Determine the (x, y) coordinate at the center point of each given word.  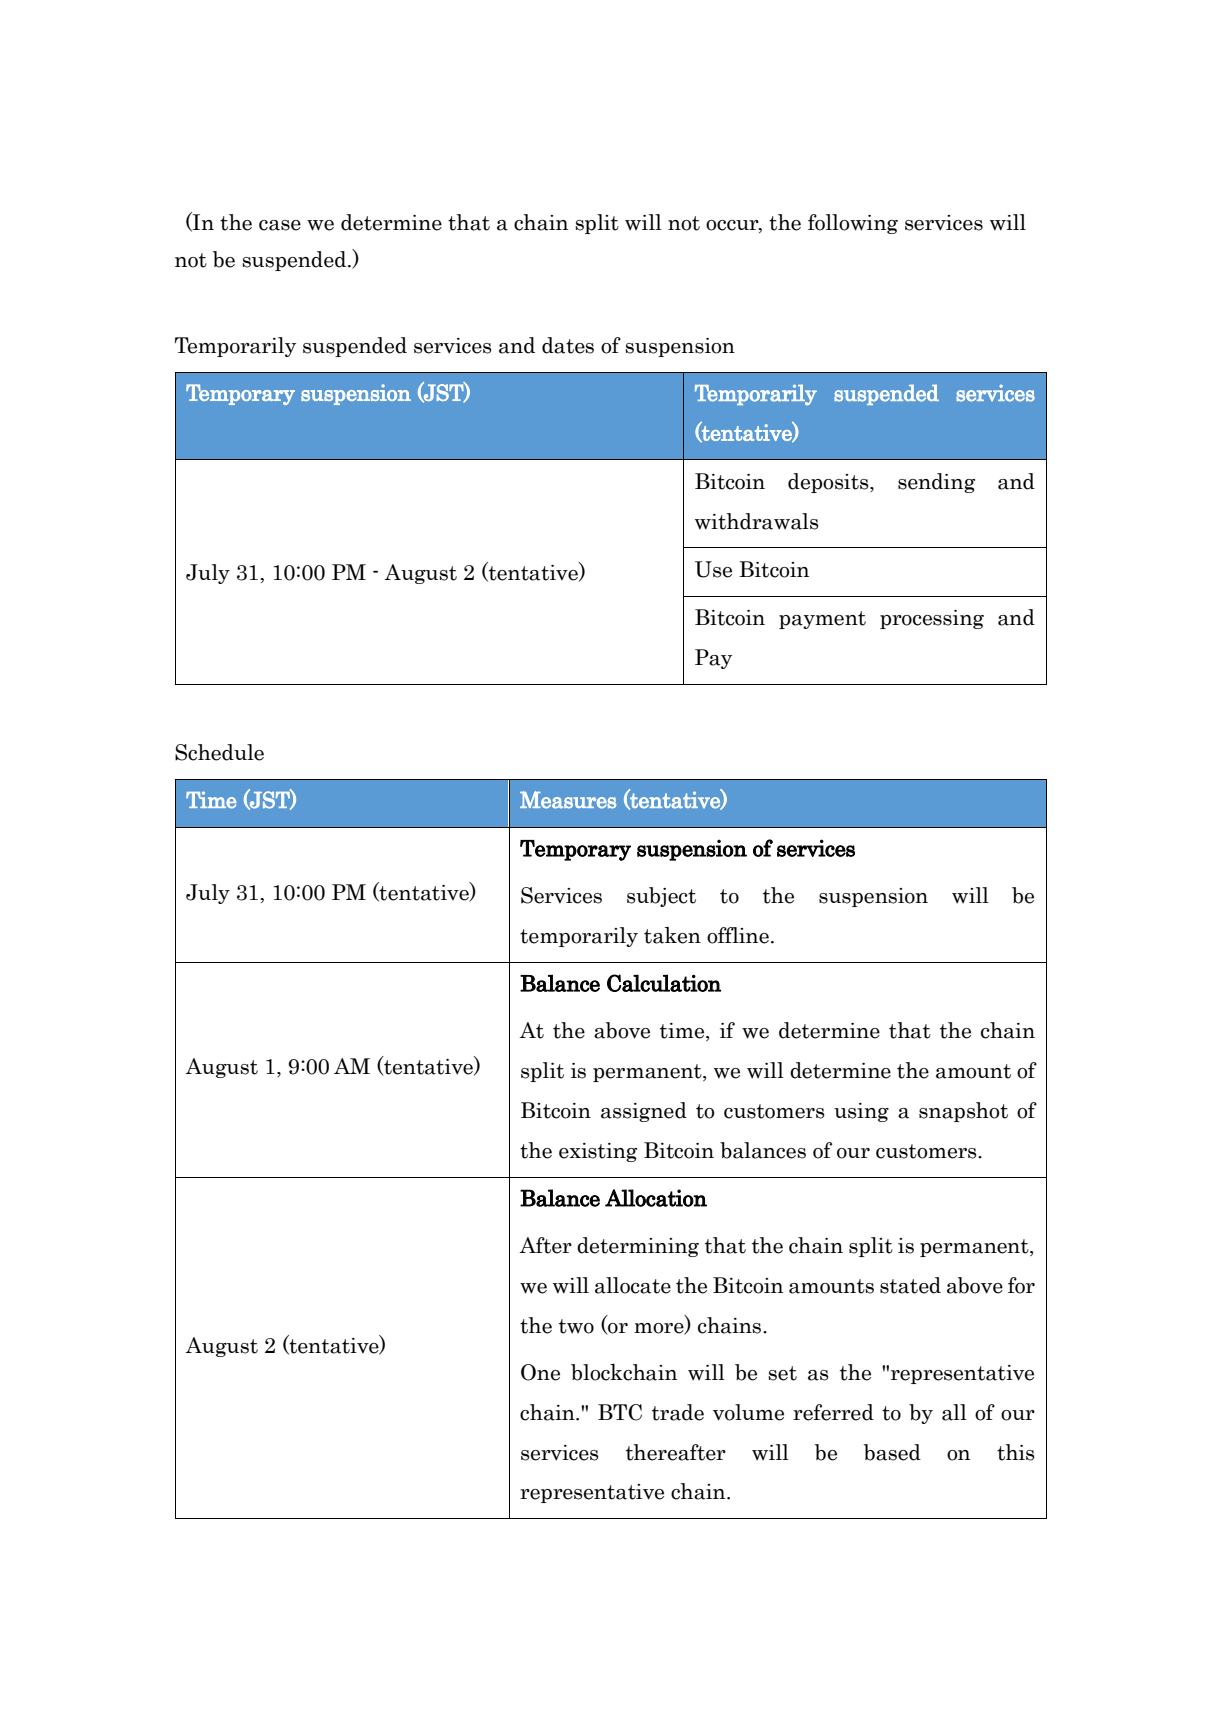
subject (661, 897)
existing (598, 1152)
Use (713, 569)
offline (738, 935)
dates (568, 345)
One (540, 1372)
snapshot (963, 1112)
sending (936, 483)
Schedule (219, 752)
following (853, 224)
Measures (568, 800)
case (280, 225)
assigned (644, 1112)
